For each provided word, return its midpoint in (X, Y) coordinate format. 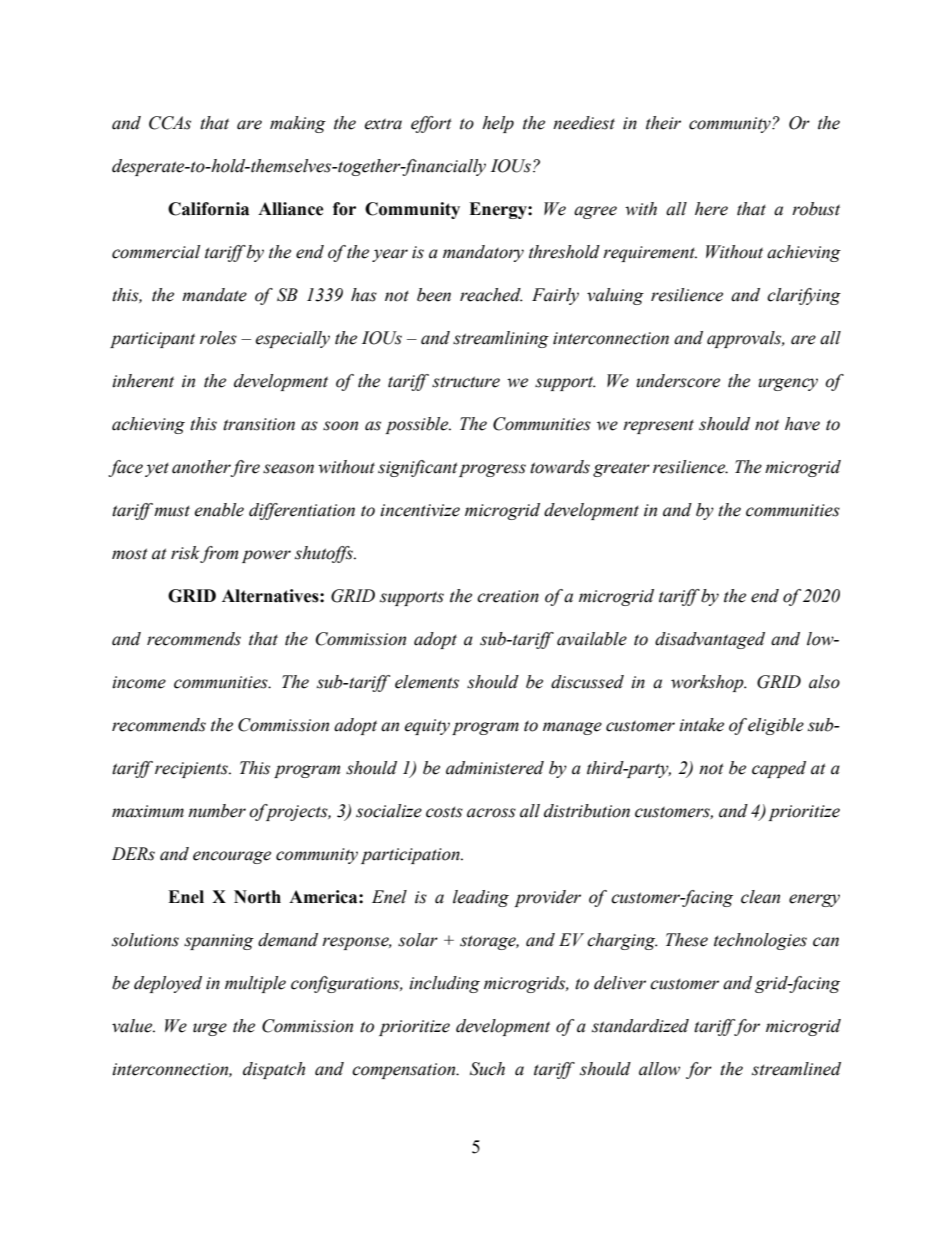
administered (495, 768)
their (663, 123)
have (802, 424)
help (498, 124)
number (217, 811)
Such (487, 1069)
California (208, 209)
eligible (776, 726)
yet (157, 469)
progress (492, 470)
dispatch (274, 1070)
